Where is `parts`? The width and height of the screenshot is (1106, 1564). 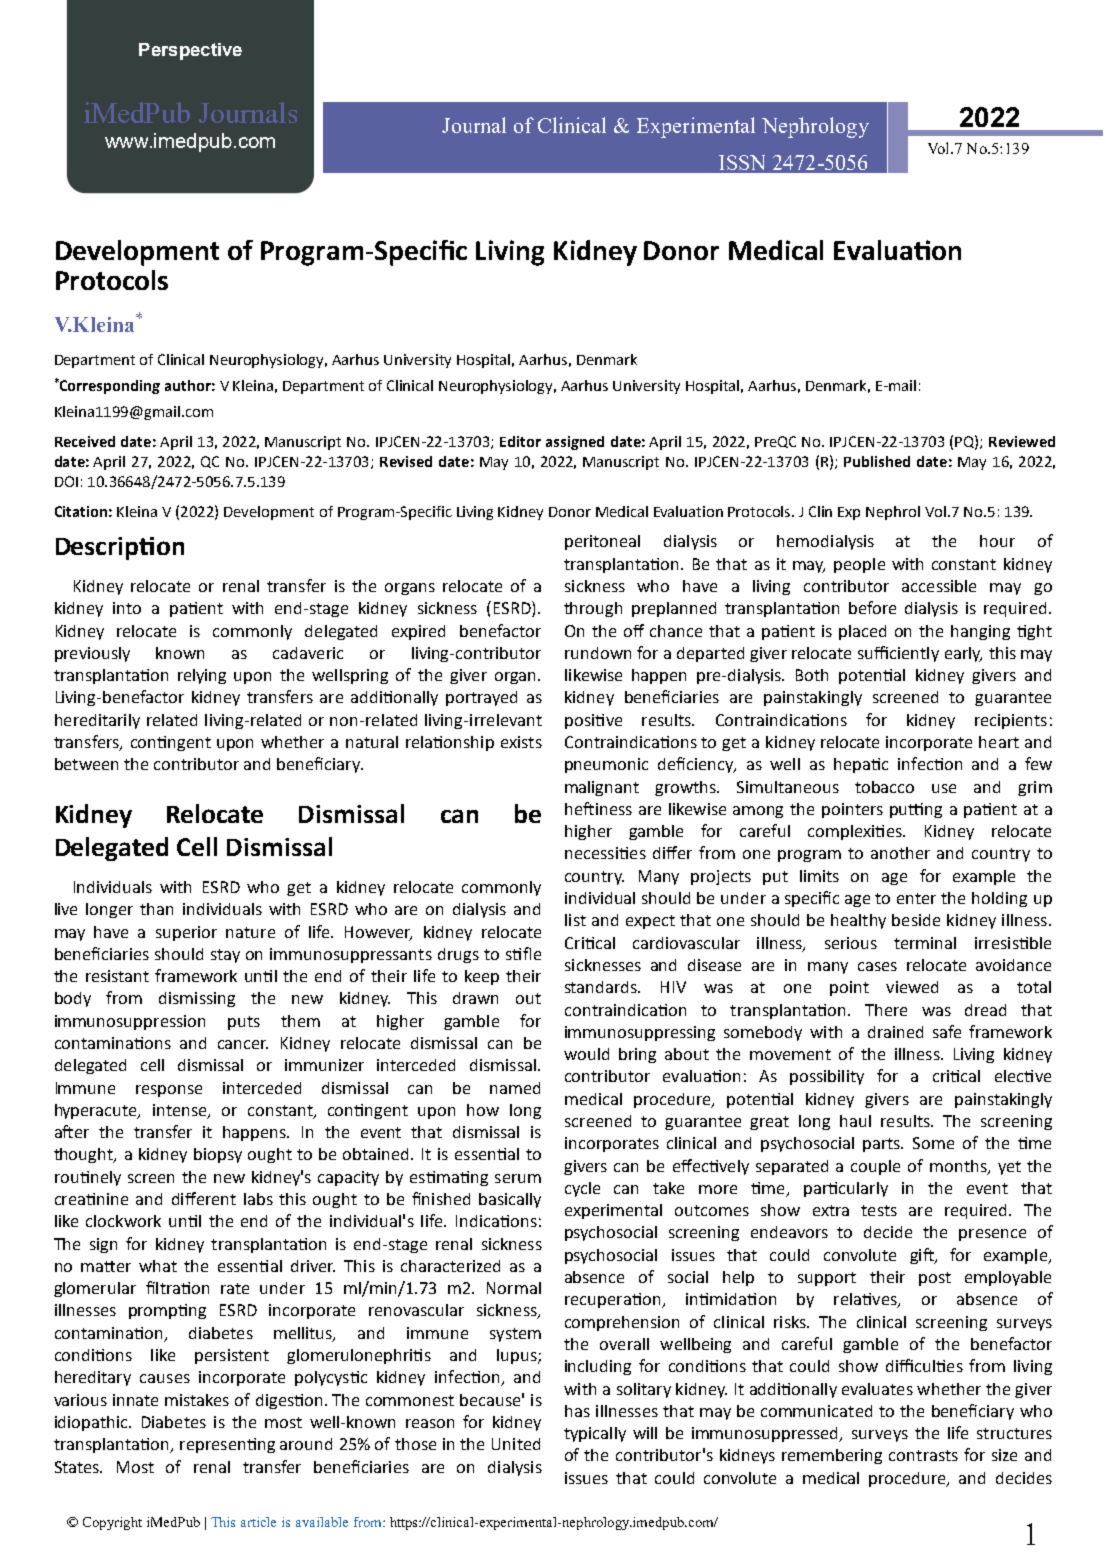
parts is located at coordinates (883, 1145).
